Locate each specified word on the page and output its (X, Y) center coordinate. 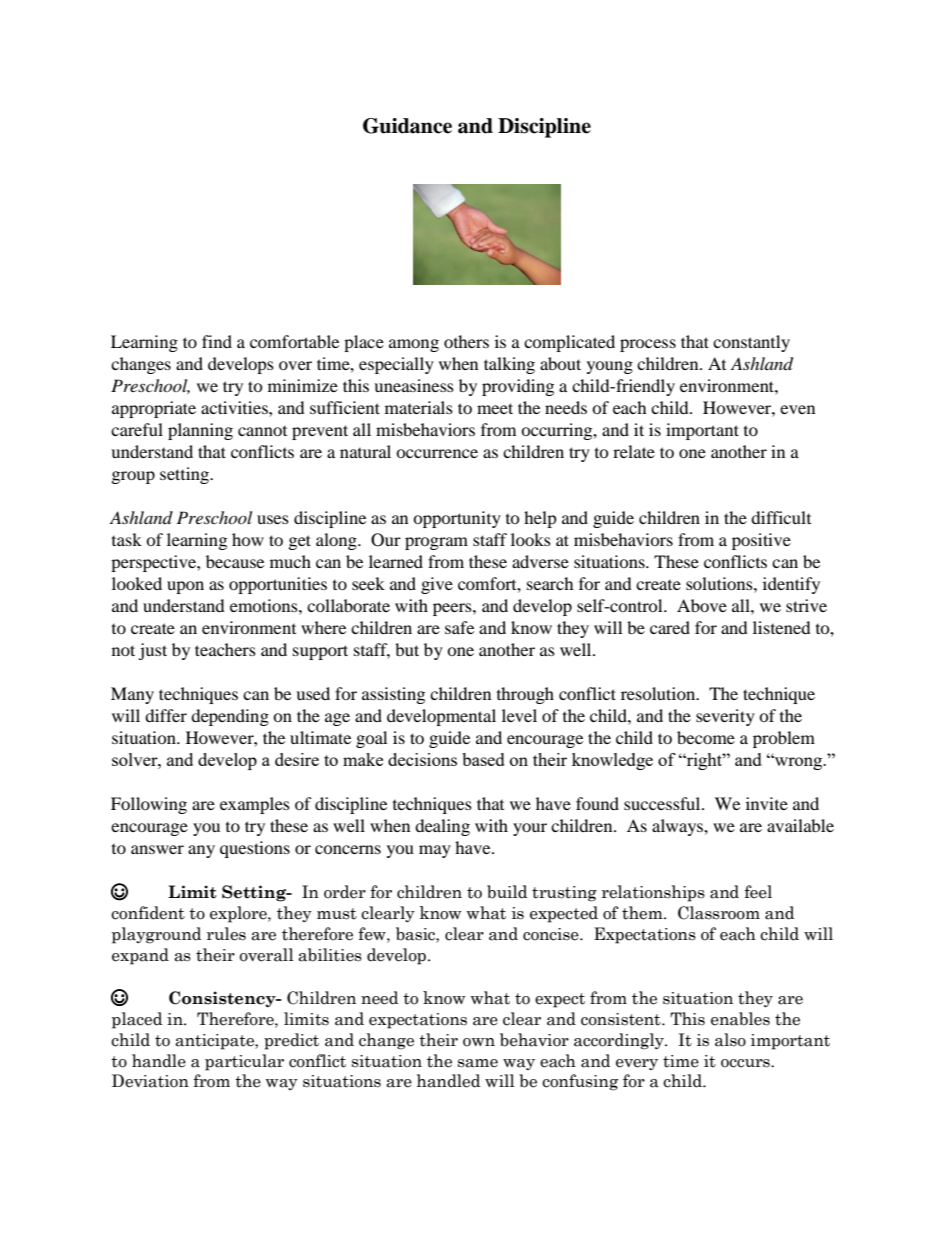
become (706, 737)
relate (634, 451)
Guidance (407, 126)
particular (244, 1062)
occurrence (437, 453)
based (483, 759)
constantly (751, 343)
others (466, 341)
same (478, 1063)
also (730, 1040)
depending (230, 717)
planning (200, 431)
